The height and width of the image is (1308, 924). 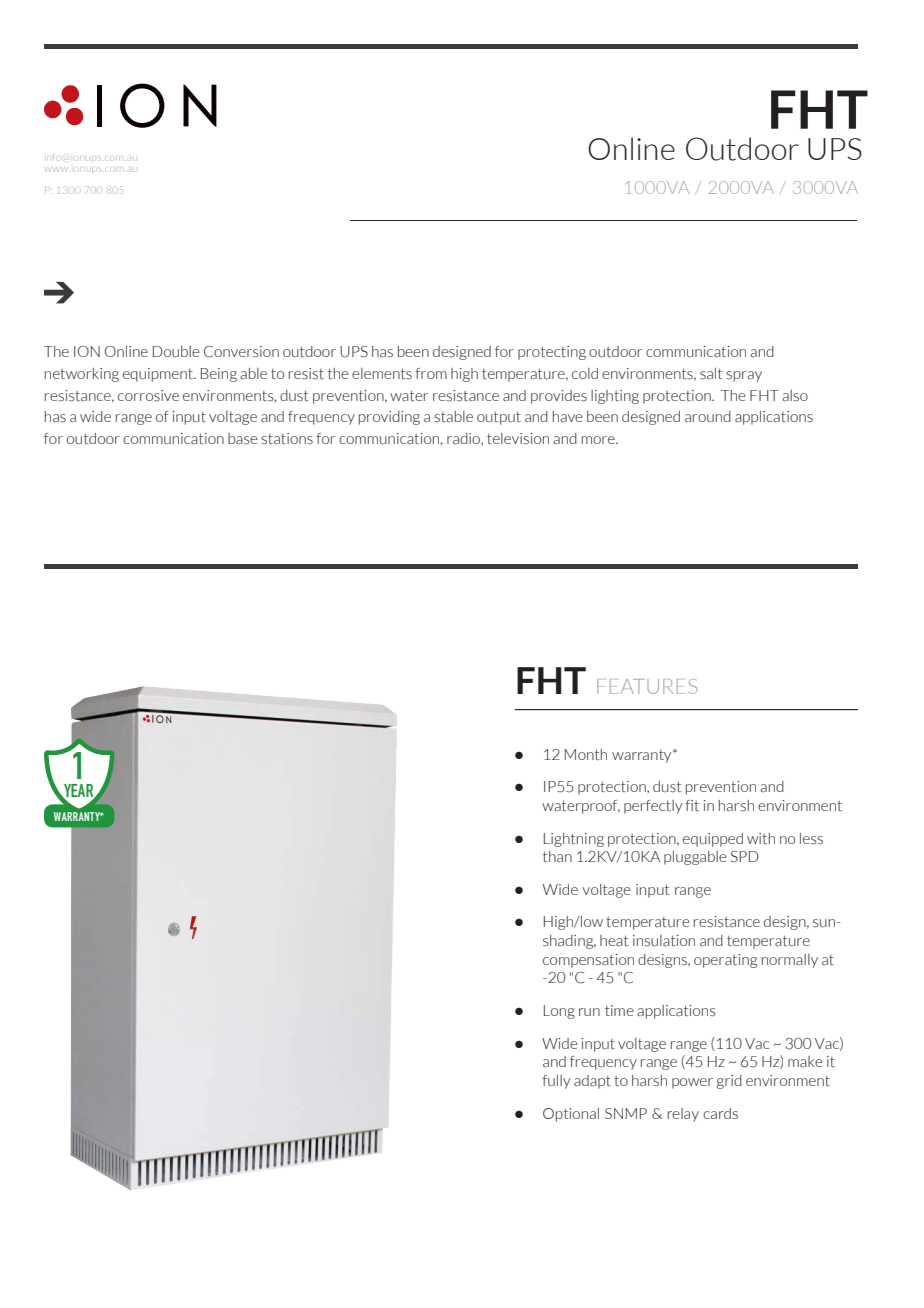 I want to click on equipment, so click(x=159, y=375).
